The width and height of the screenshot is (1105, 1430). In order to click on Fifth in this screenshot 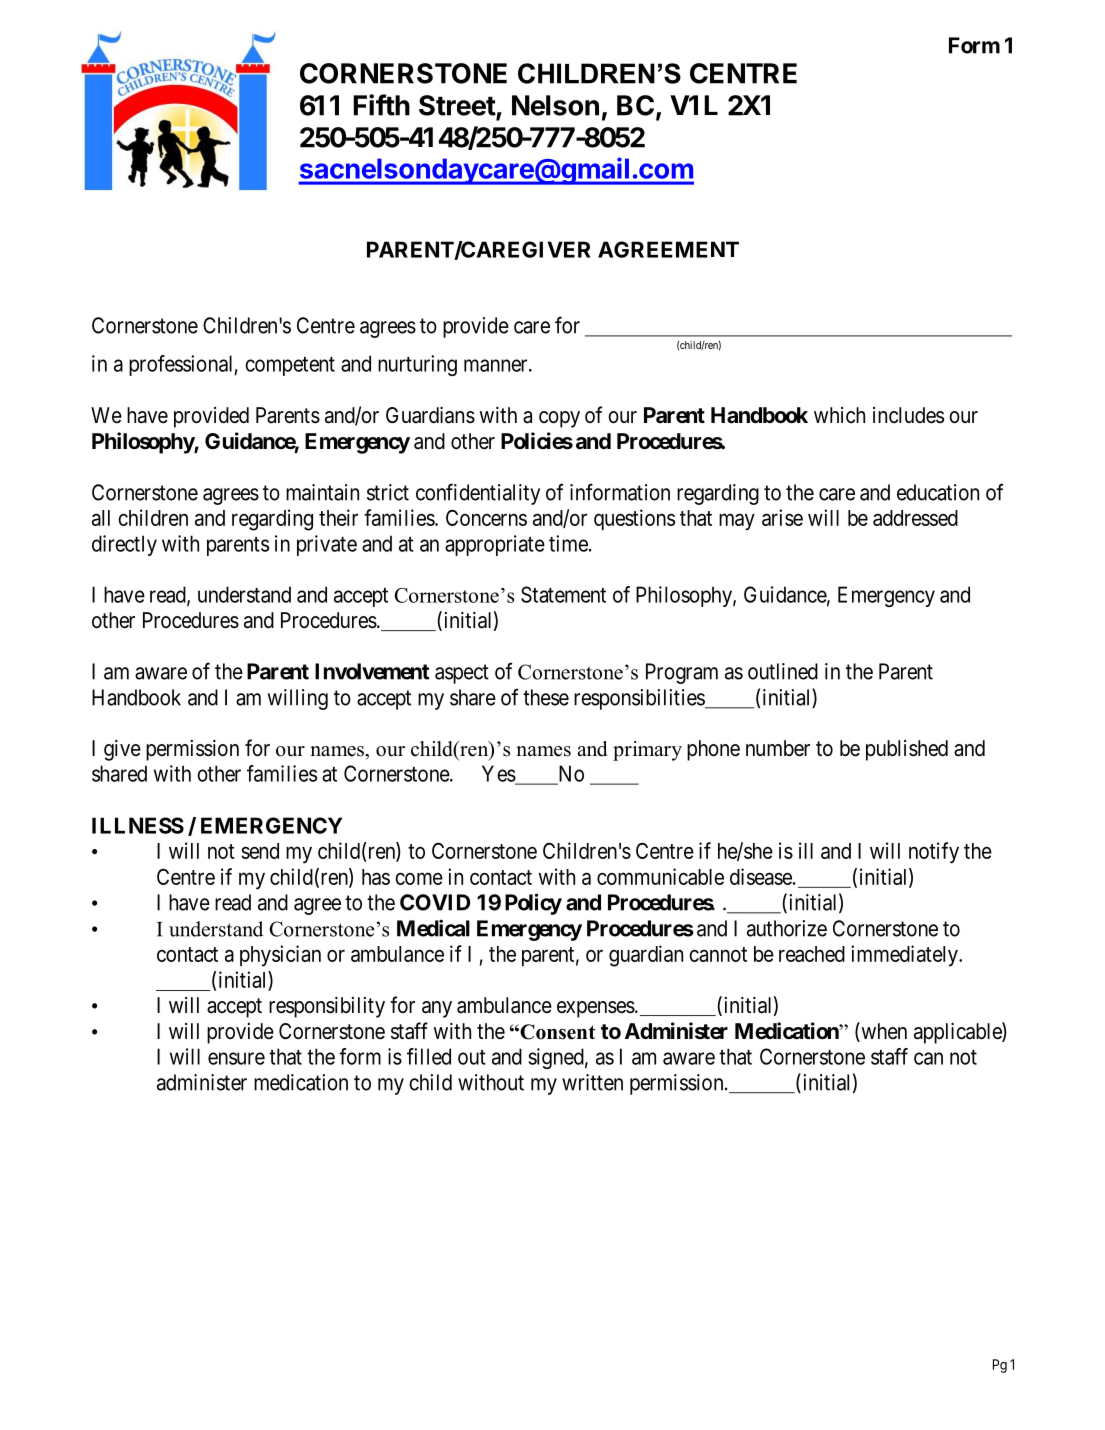, I will do `click(381, 105)`.
